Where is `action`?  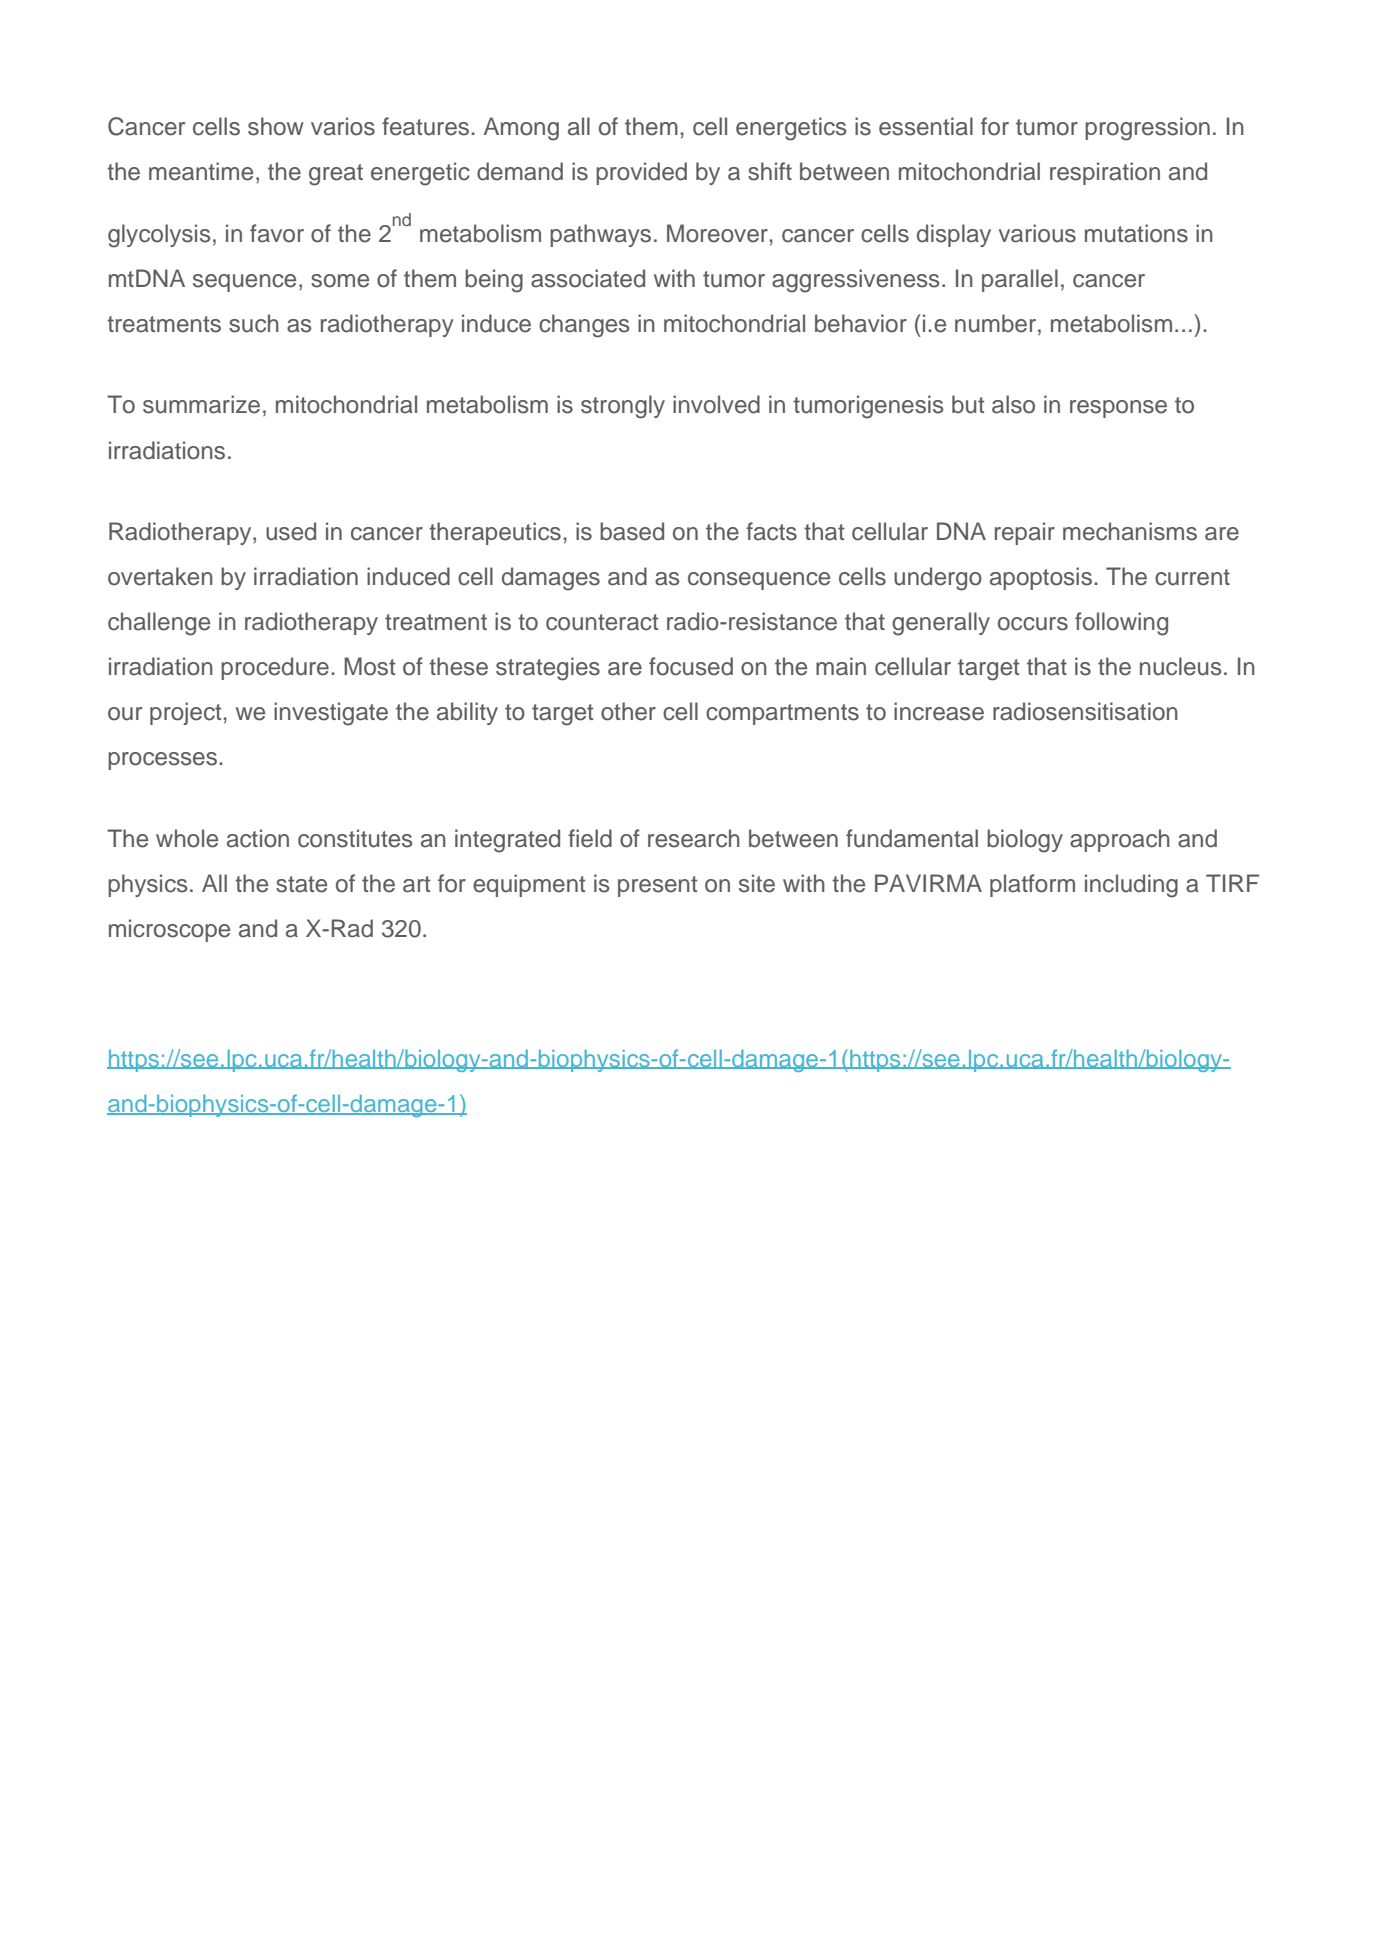
action is located at coordinates (258, 838).
